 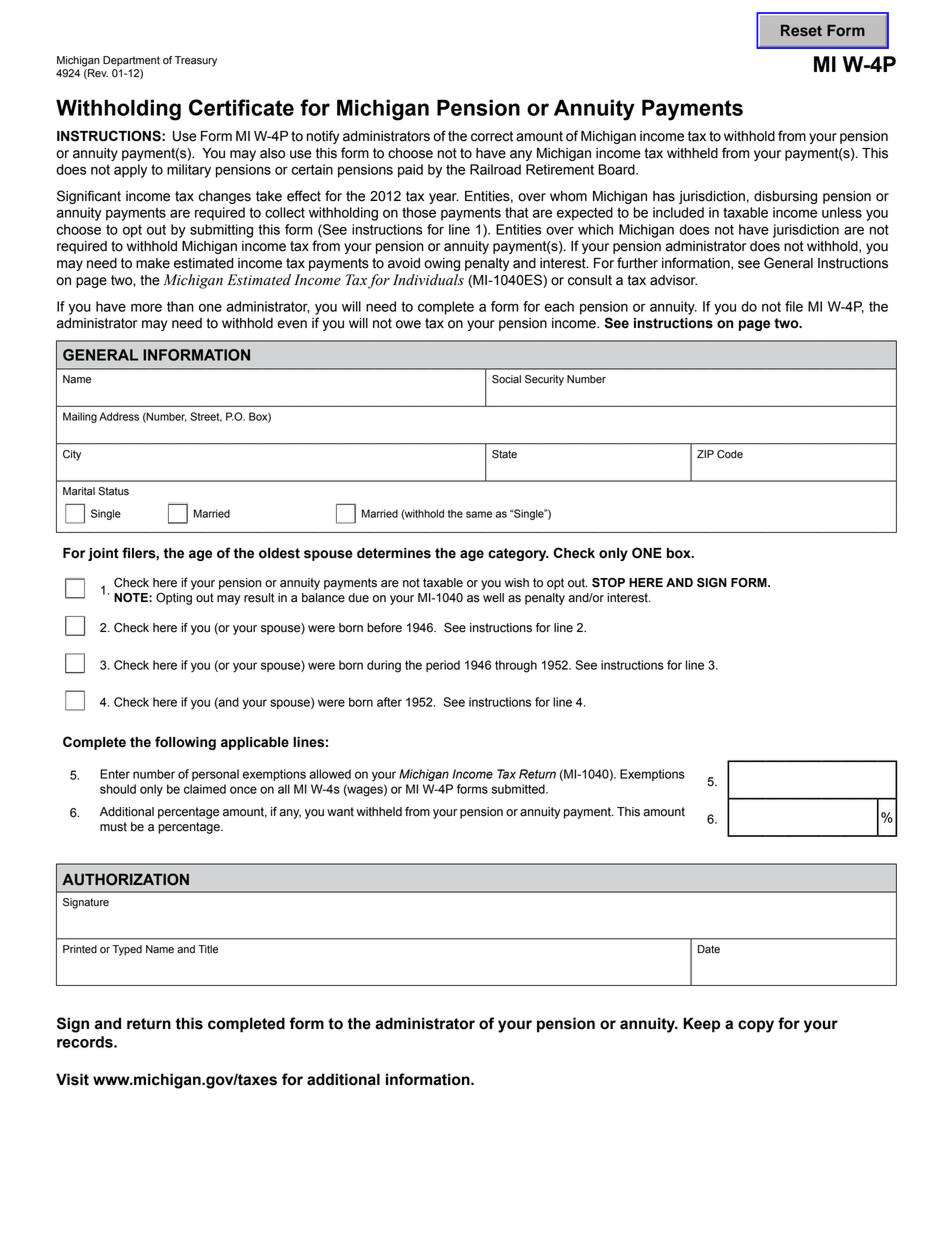 What do you see at coordinates (174, 598) in the screenshot?
I see `Opting` at bounding box center [174, 598].
